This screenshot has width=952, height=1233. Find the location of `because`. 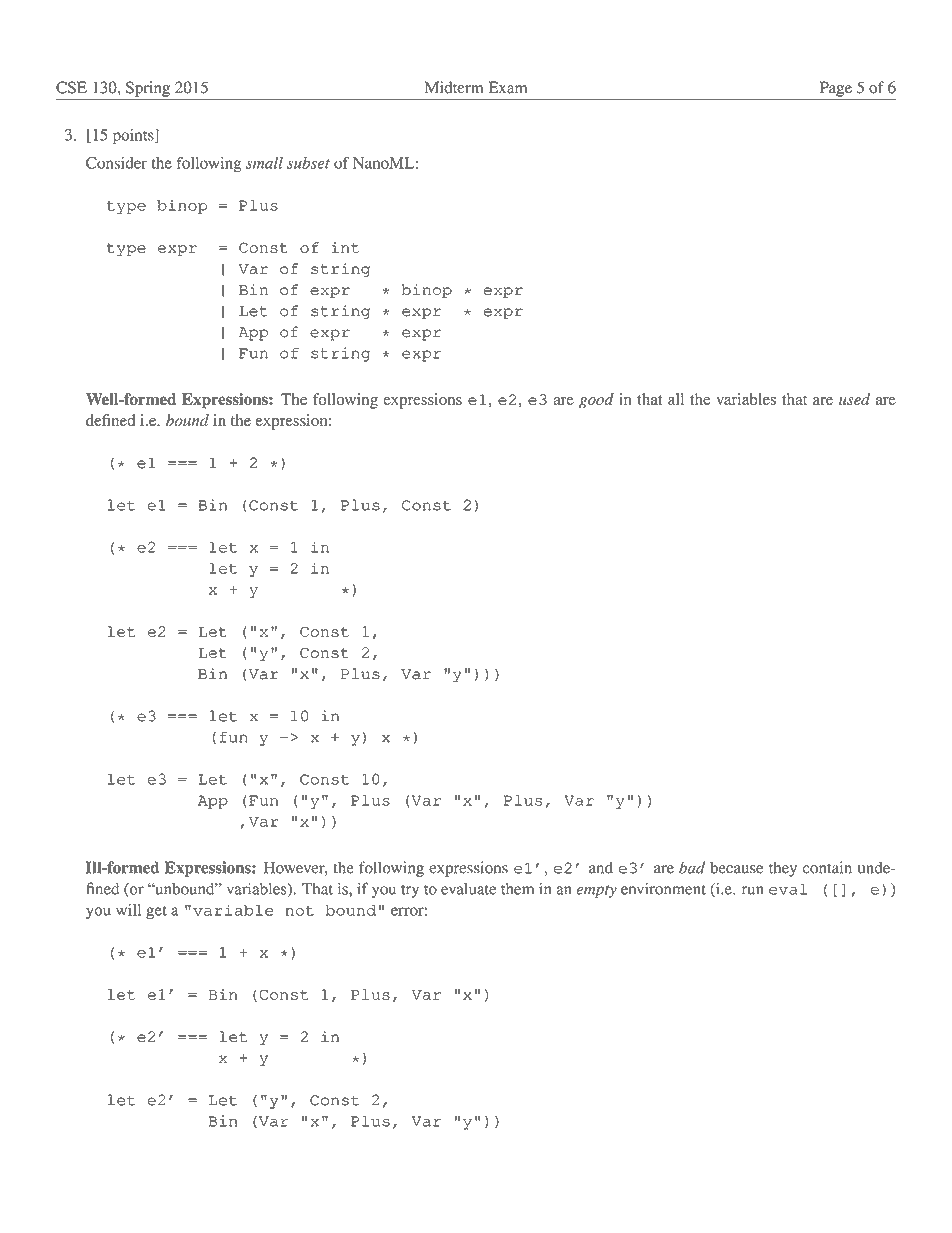

because is located at coordinates (736, 867).
